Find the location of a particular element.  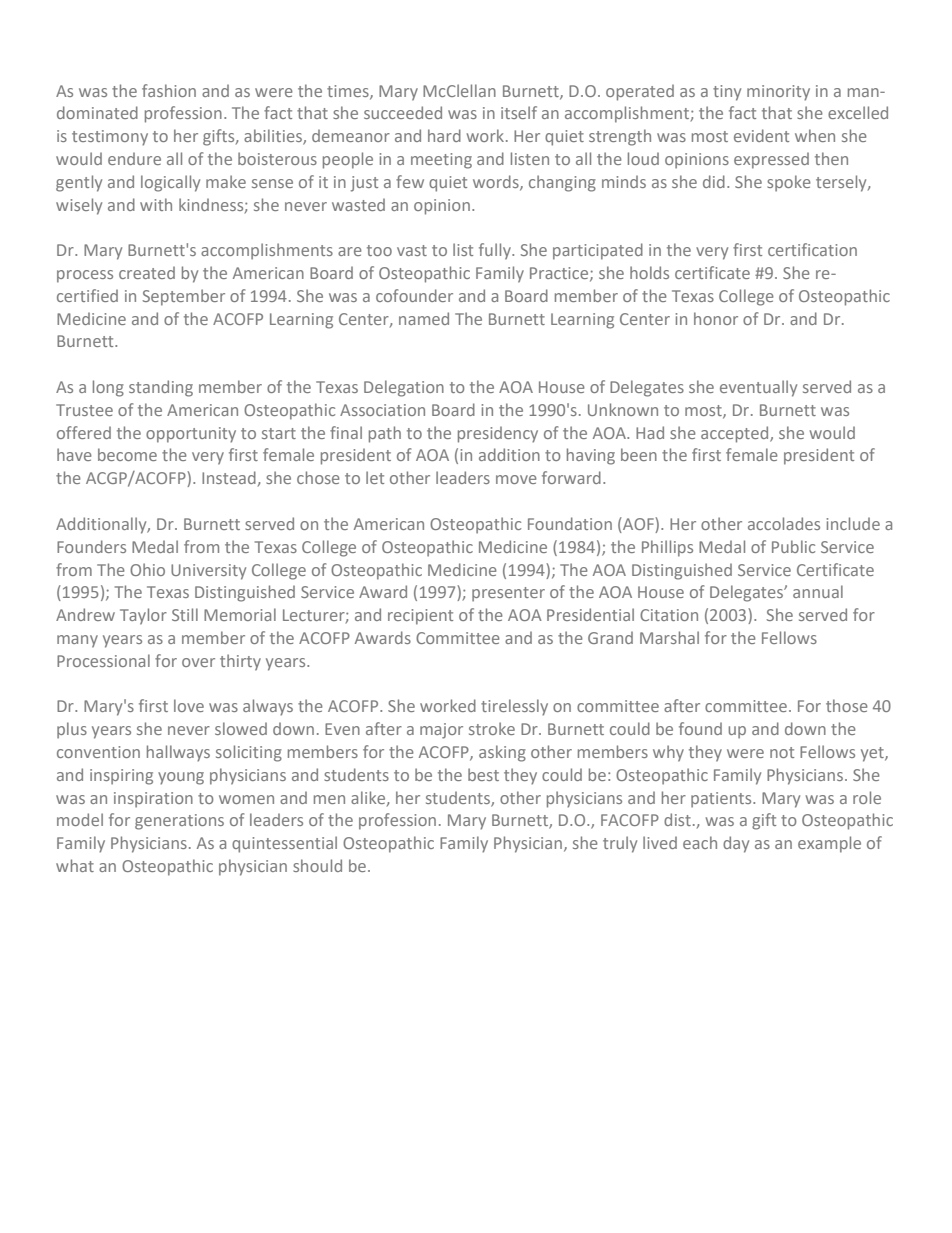

named is located at coordinates (424, 318).
